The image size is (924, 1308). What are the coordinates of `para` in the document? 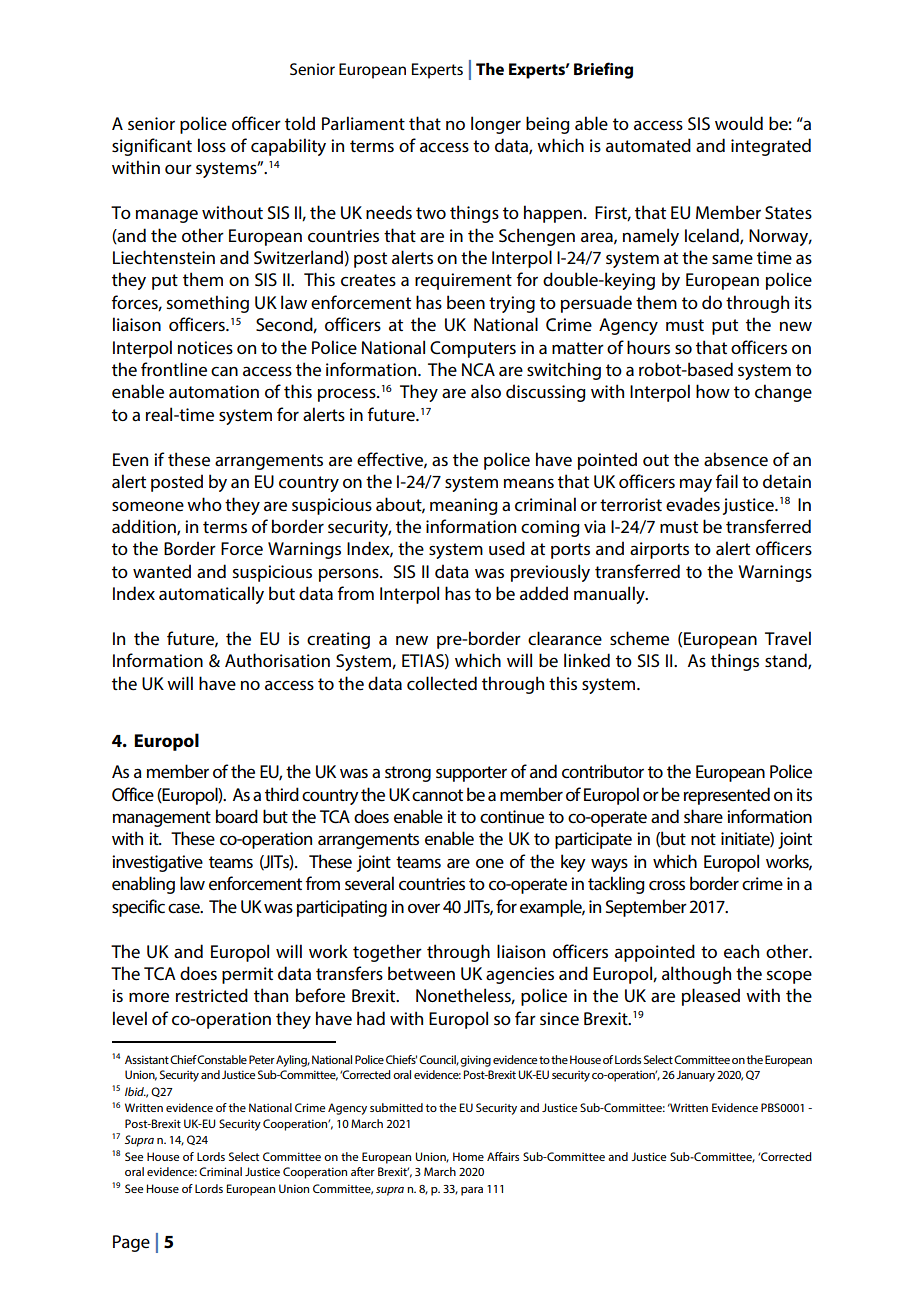 It's located at (472, 1191).
